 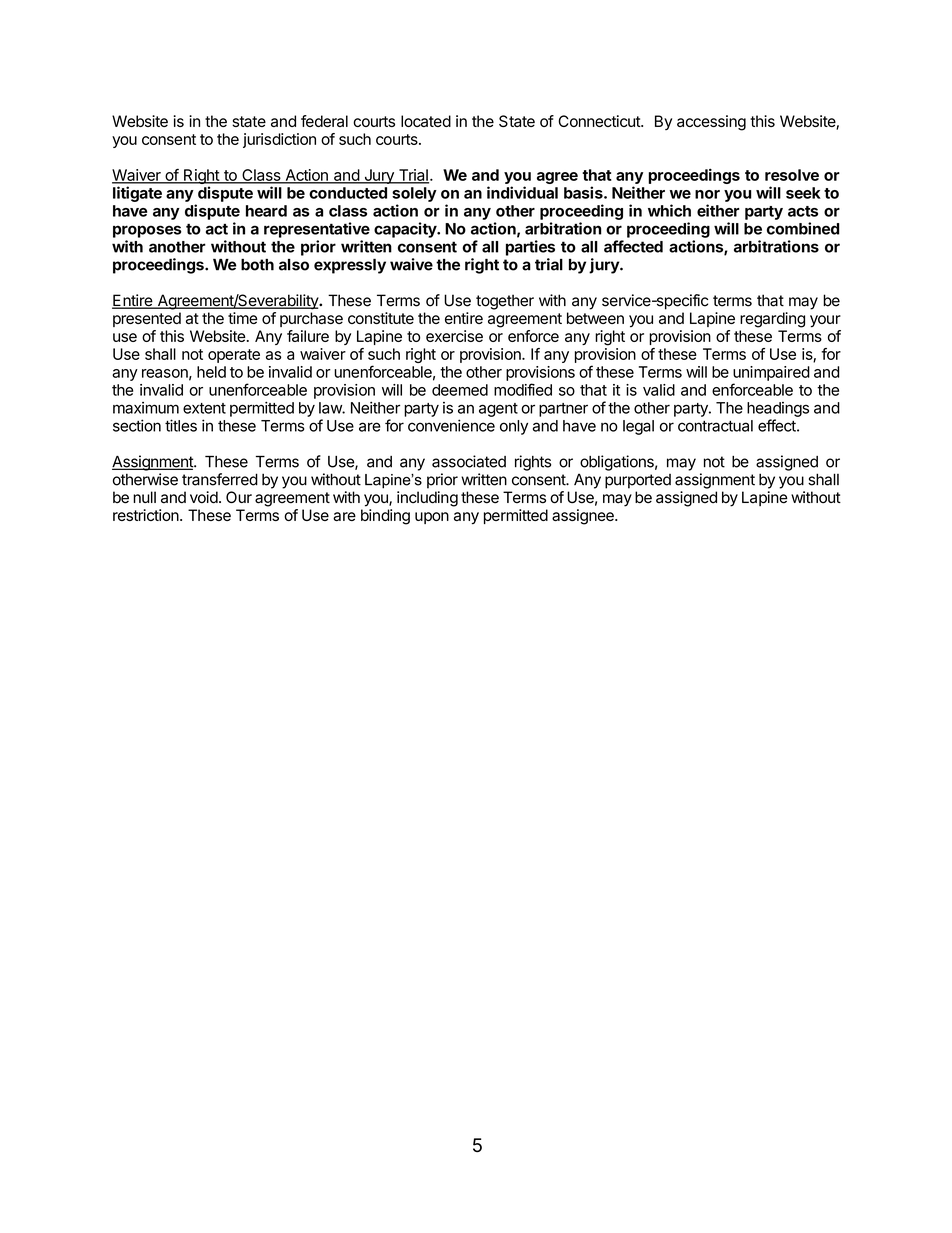 I want to click on including, so click(x=427, y=499).
